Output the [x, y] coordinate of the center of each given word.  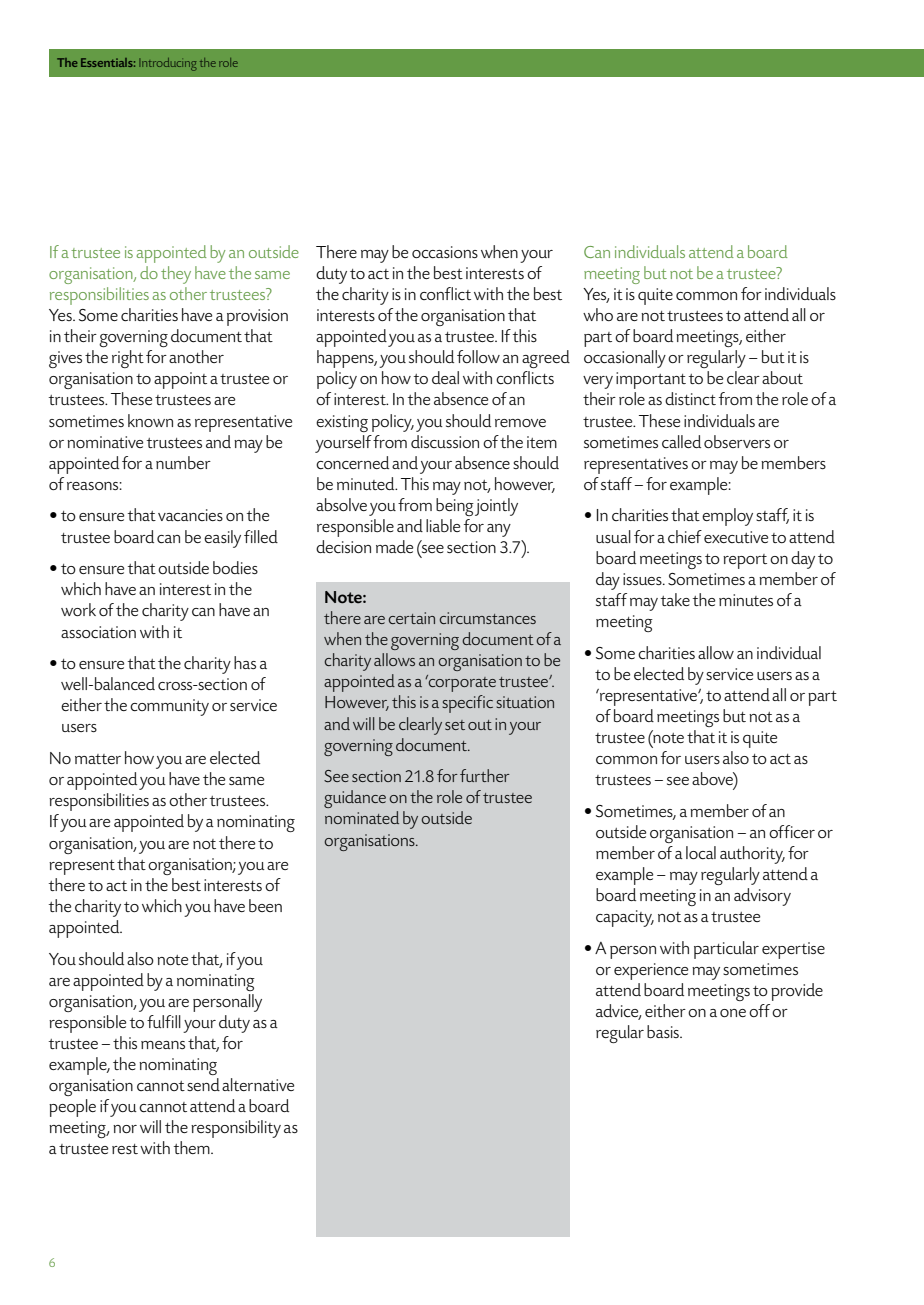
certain [412, 618]
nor [125, 1129]
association [98, 632]
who [598, 314]
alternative [258, 1084]
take [675, 599]
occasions [445, 252]
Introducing [168, 64]
